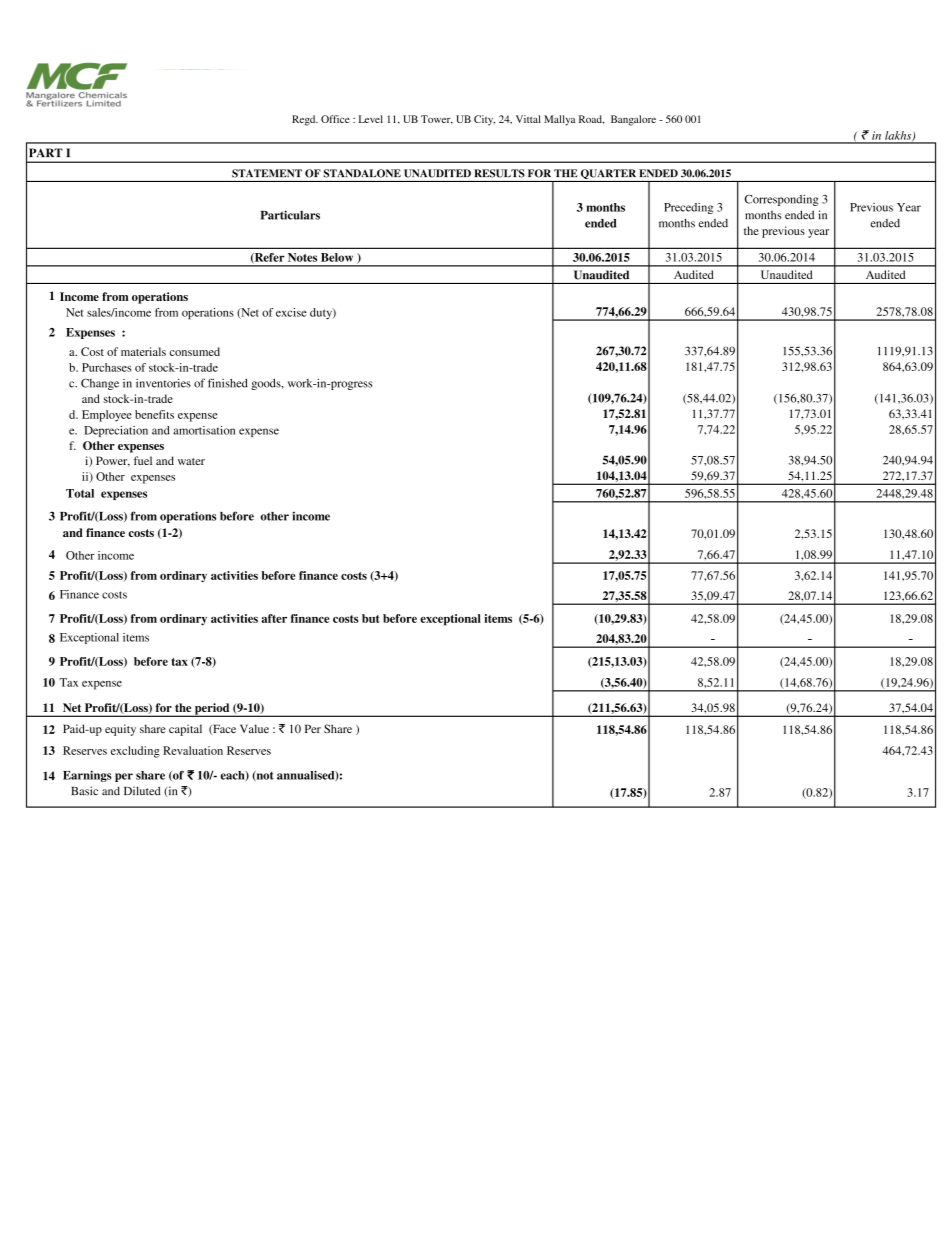 This screenshot has width=952, height=1233. What do you see at coordinates (484, 120) in the screenshot?
I see `City` at bounding box center [484, 120].
